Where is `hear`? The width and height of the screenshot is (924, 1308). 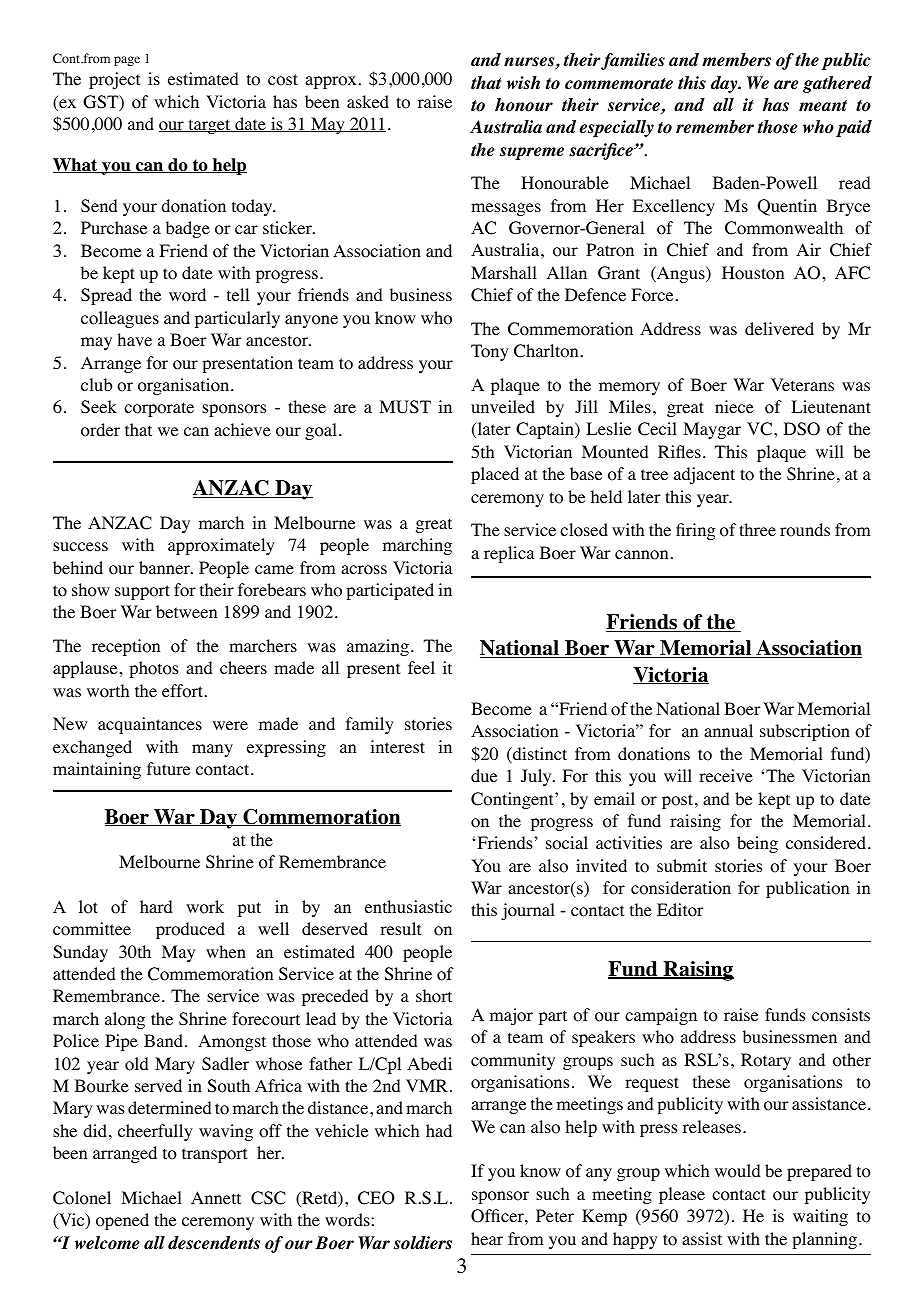
hear is located at coordinates (487, 1238).
